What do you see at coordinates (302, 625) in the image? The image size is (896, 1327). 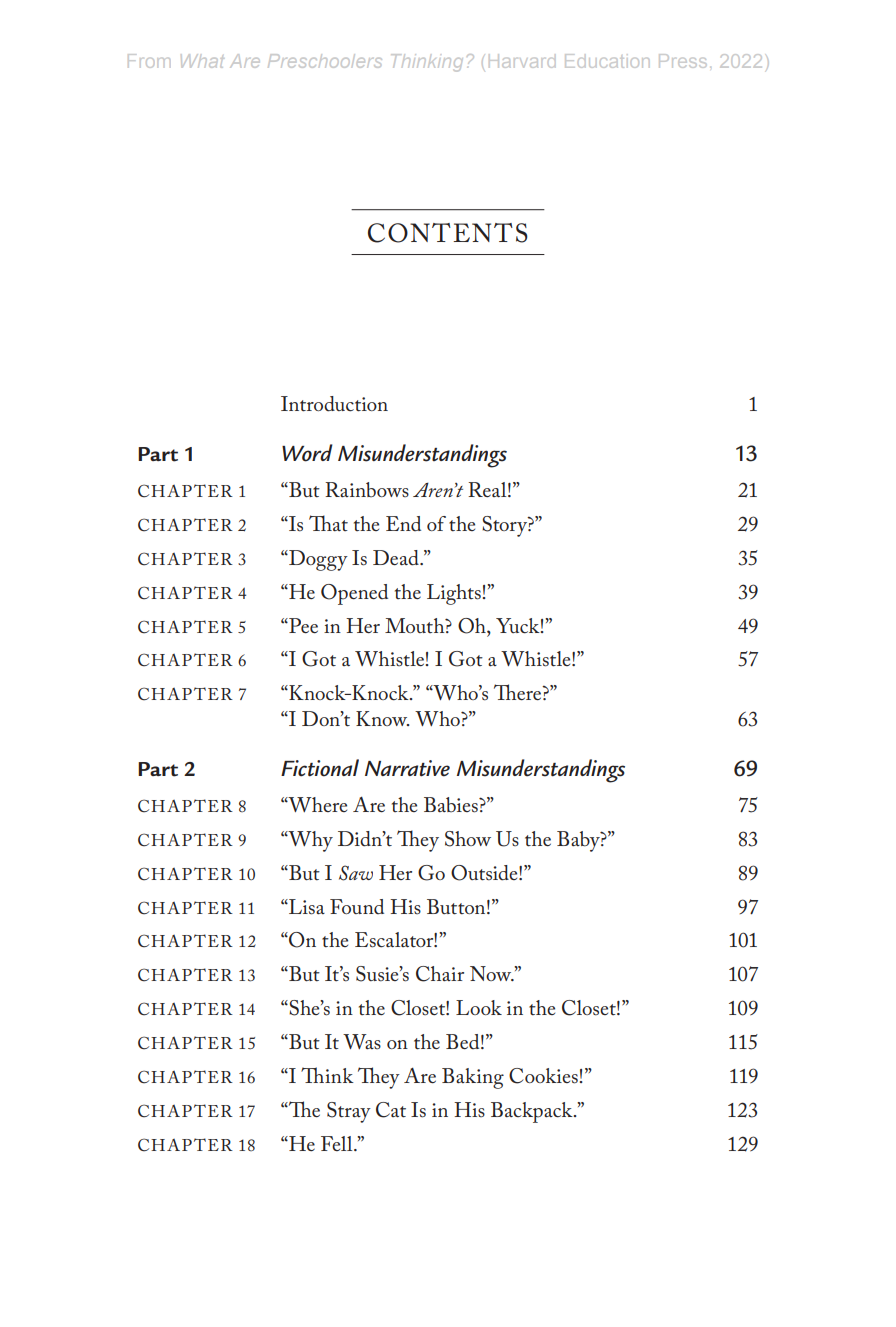 I see `Pee` at bounding box center [302, 625].
